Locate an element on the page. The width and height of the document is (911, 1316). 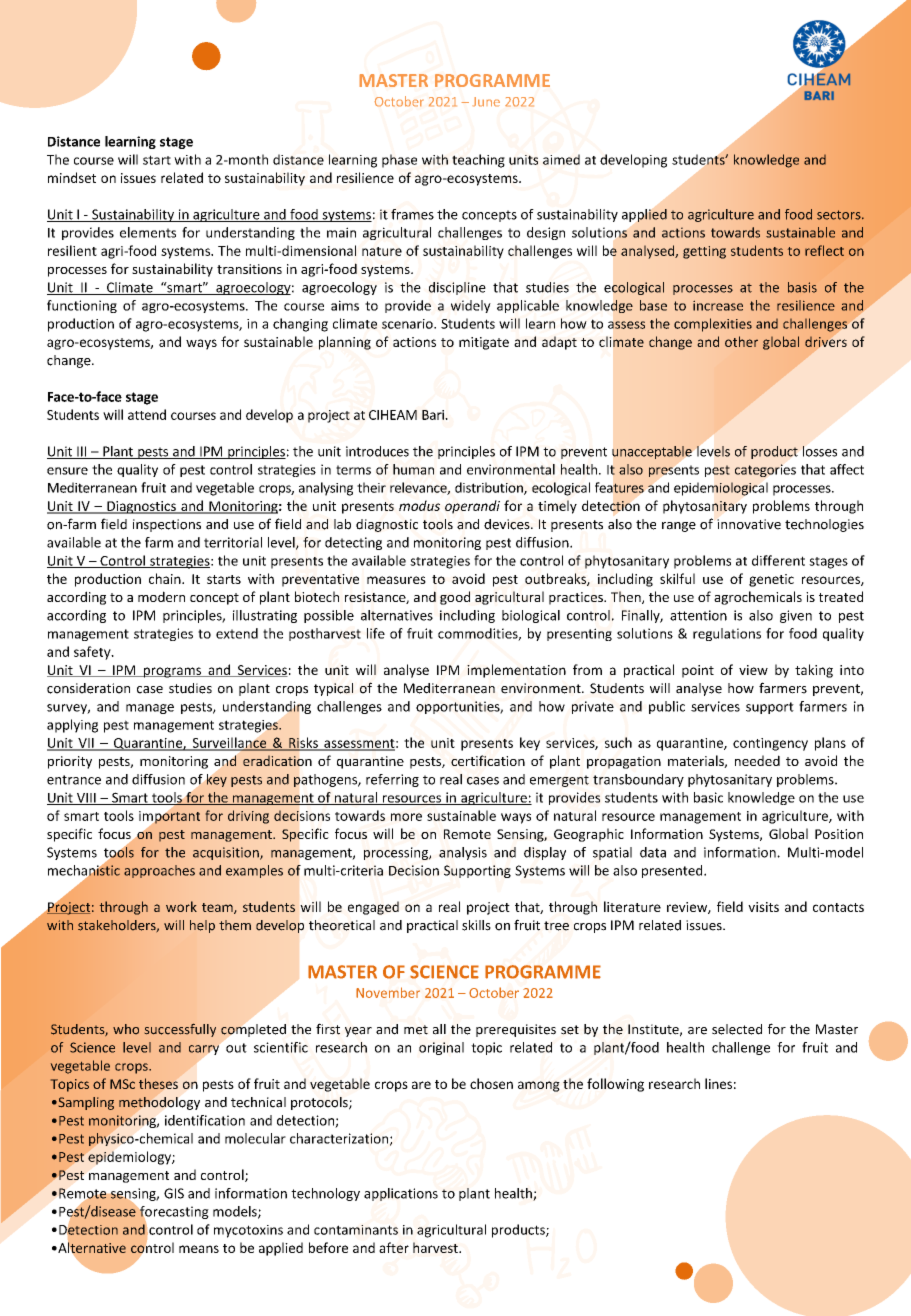
approaches is located at coordinates (159, 871).
